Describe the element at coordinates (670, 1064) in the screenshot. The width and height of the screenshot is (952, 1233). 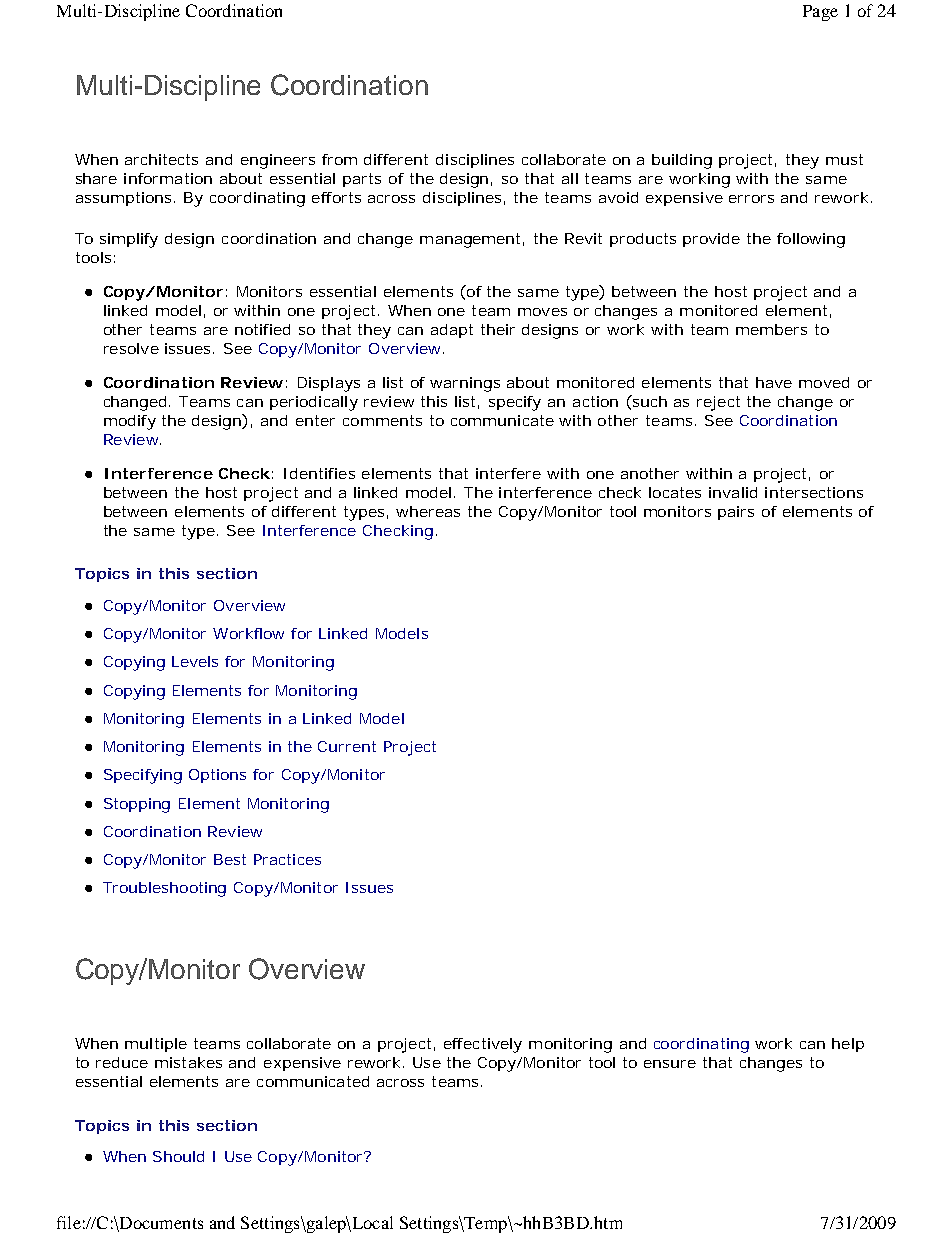
I see `ensure` at that location.
